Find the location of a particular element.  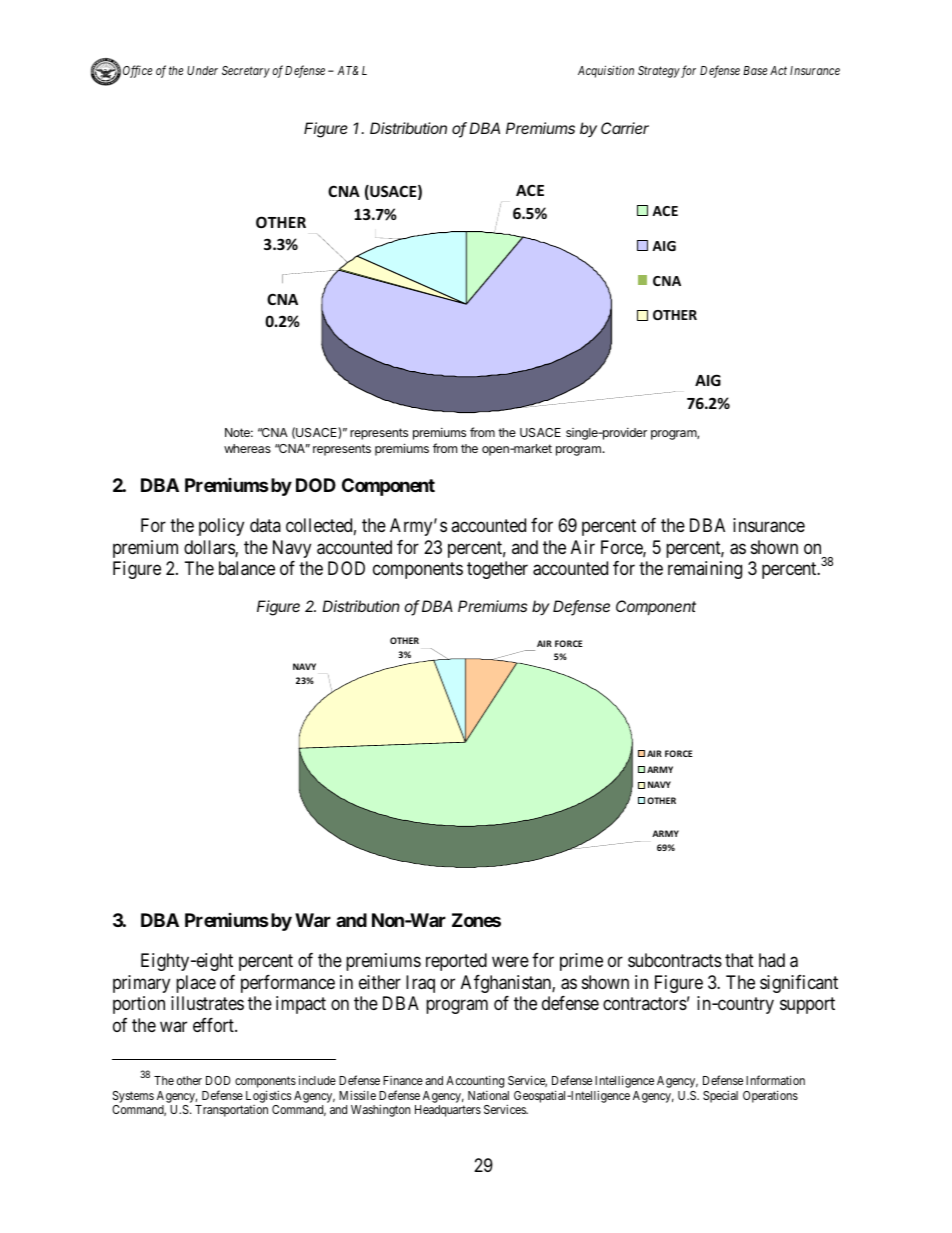

balance is located at coordinates (247, 568).
